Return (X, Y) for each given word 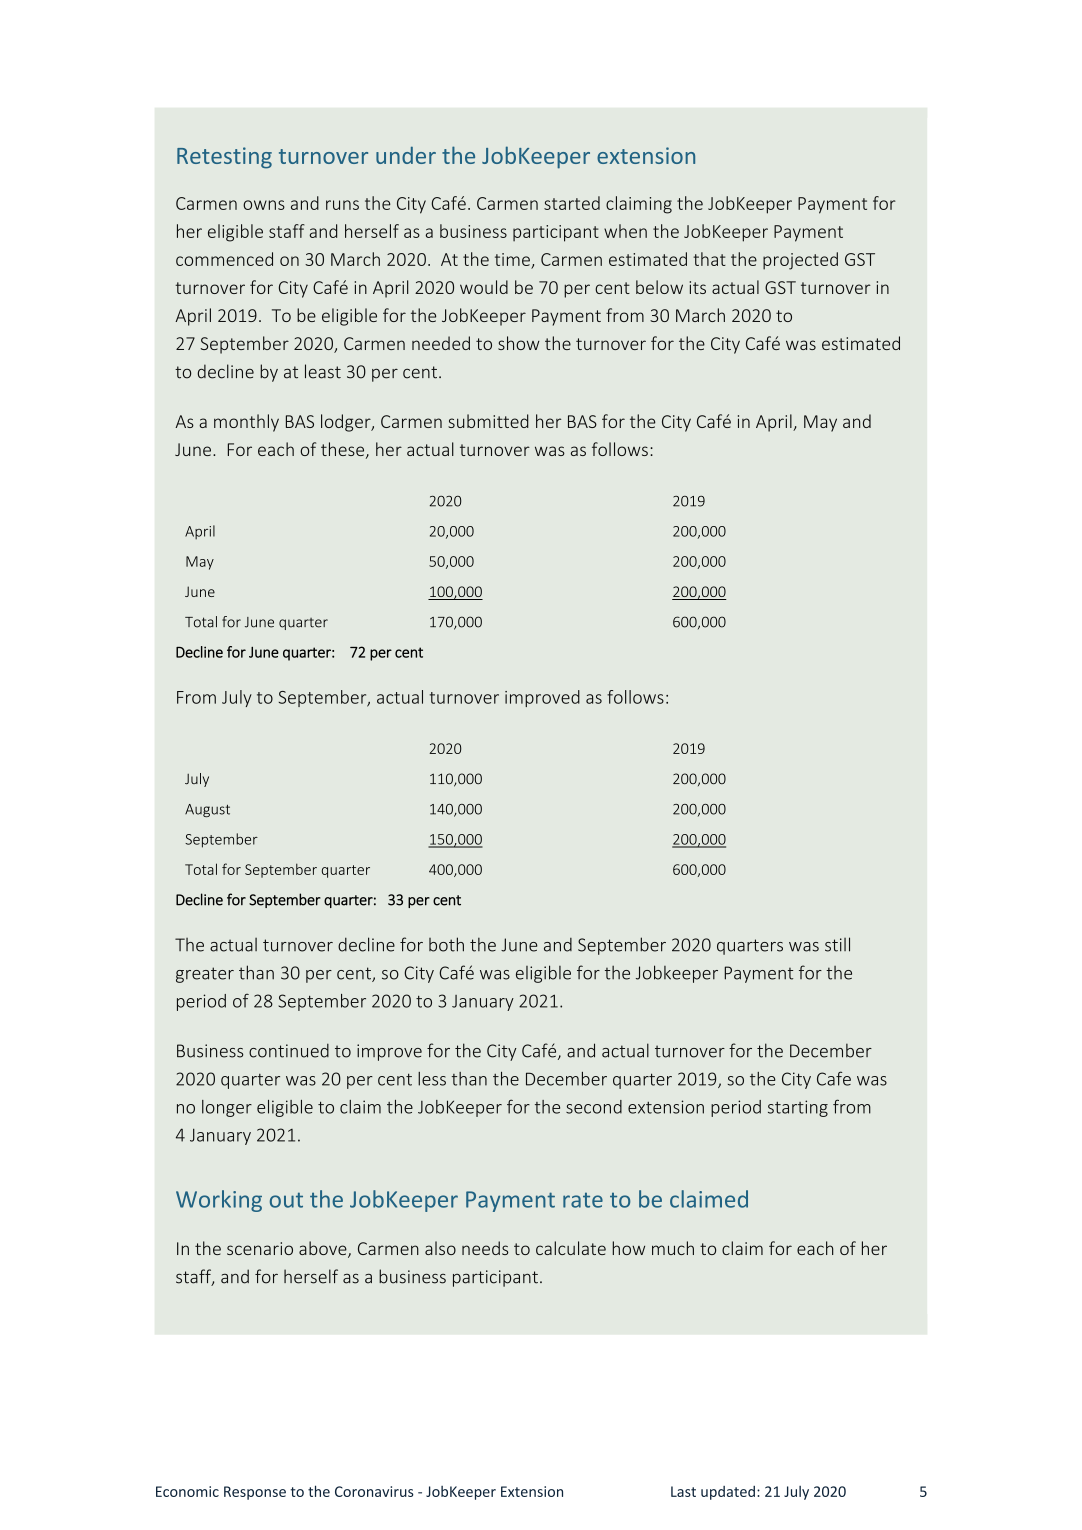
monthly (246, 423)
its (698, 287)
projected (800, 261)
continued (289, 1050)
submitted (488, 421)
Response (255, 1493)
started (572, 203)
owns (264, 205)
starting (798, 1108)
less (432, 1079)
